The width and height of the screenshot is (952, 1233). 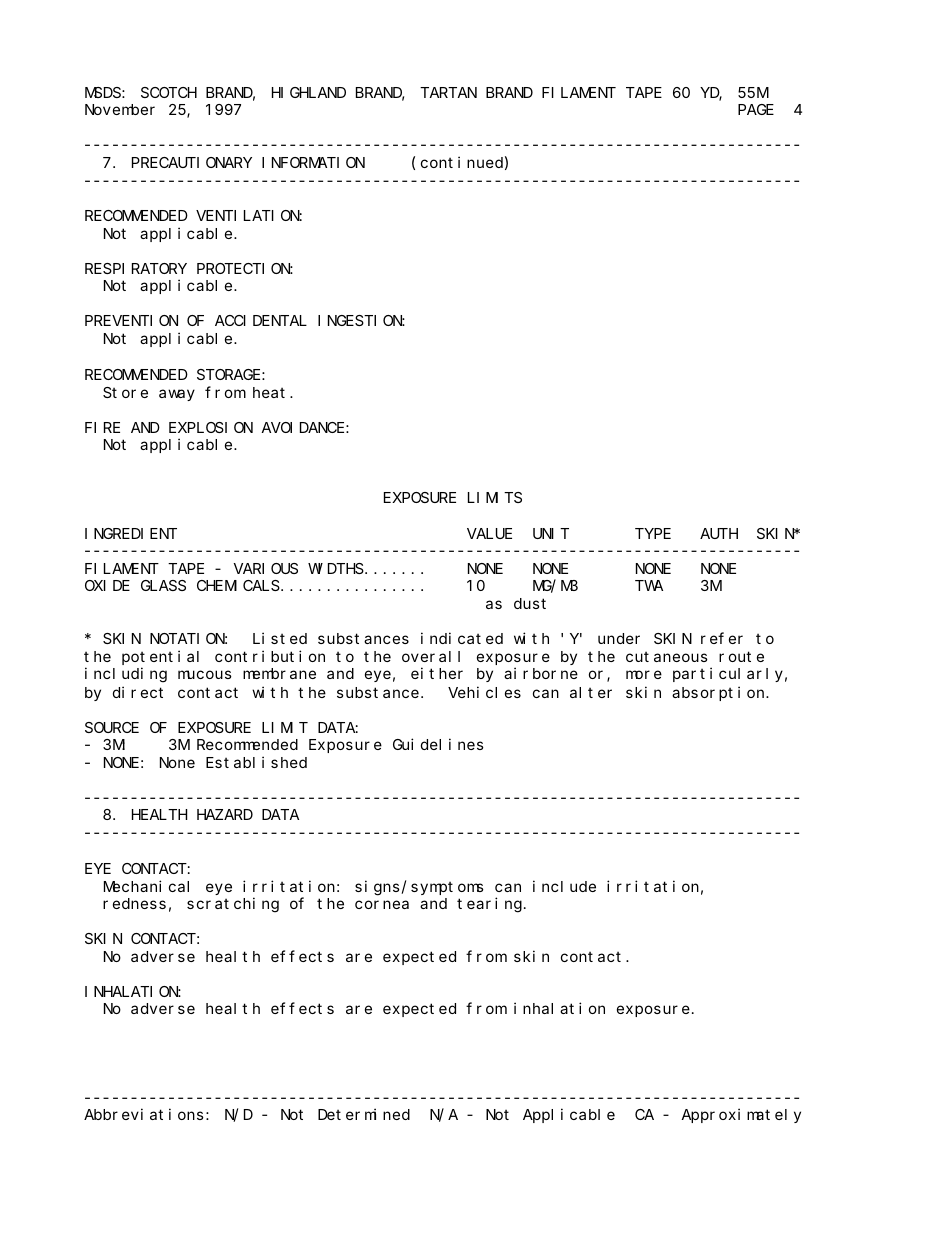 What do you see at coordinates (448, 92) in the screenshot?
I see `TARTAN` at bounding box center [448, 92].
